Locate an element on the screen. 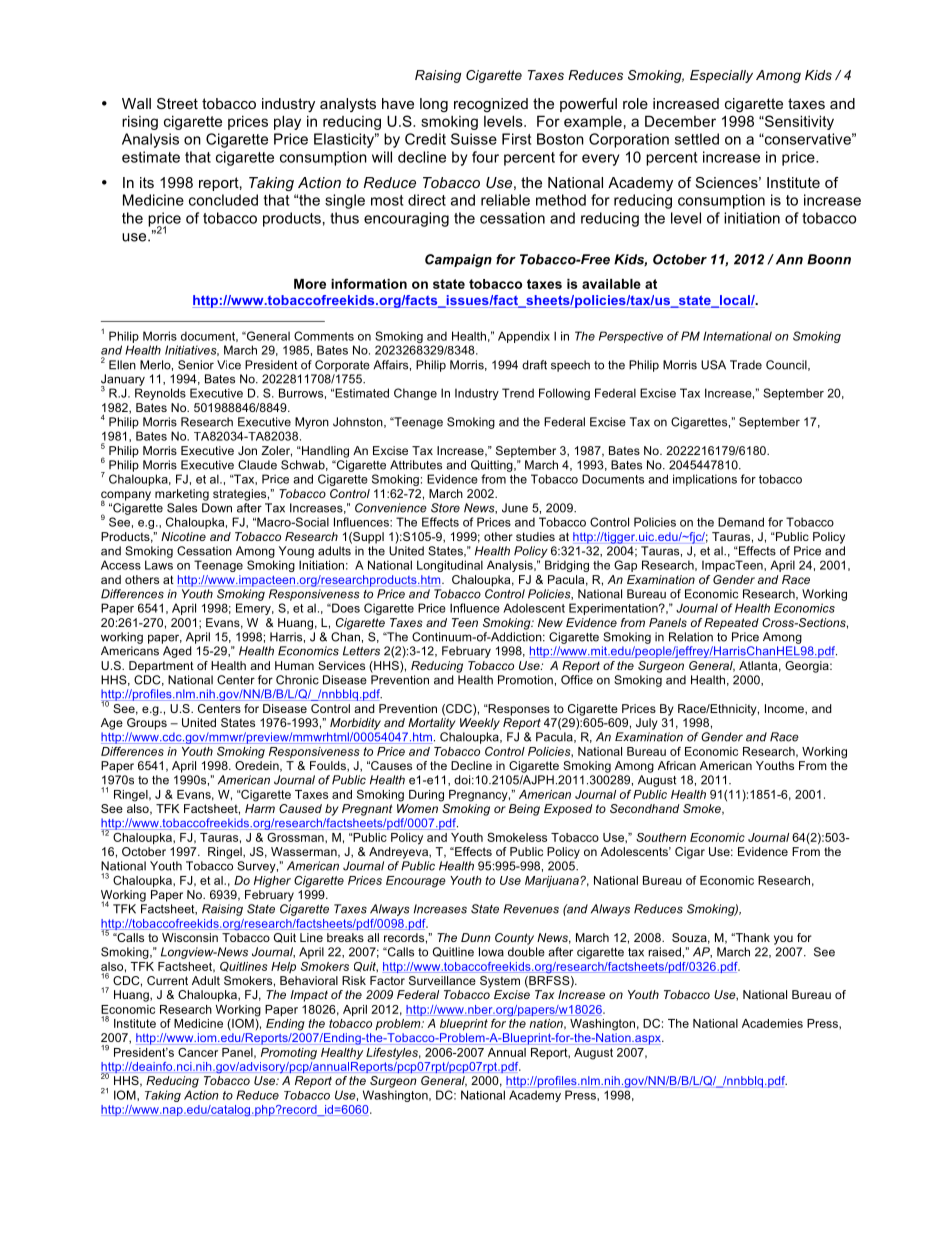  recognized is located at coordinates (491, 105).
